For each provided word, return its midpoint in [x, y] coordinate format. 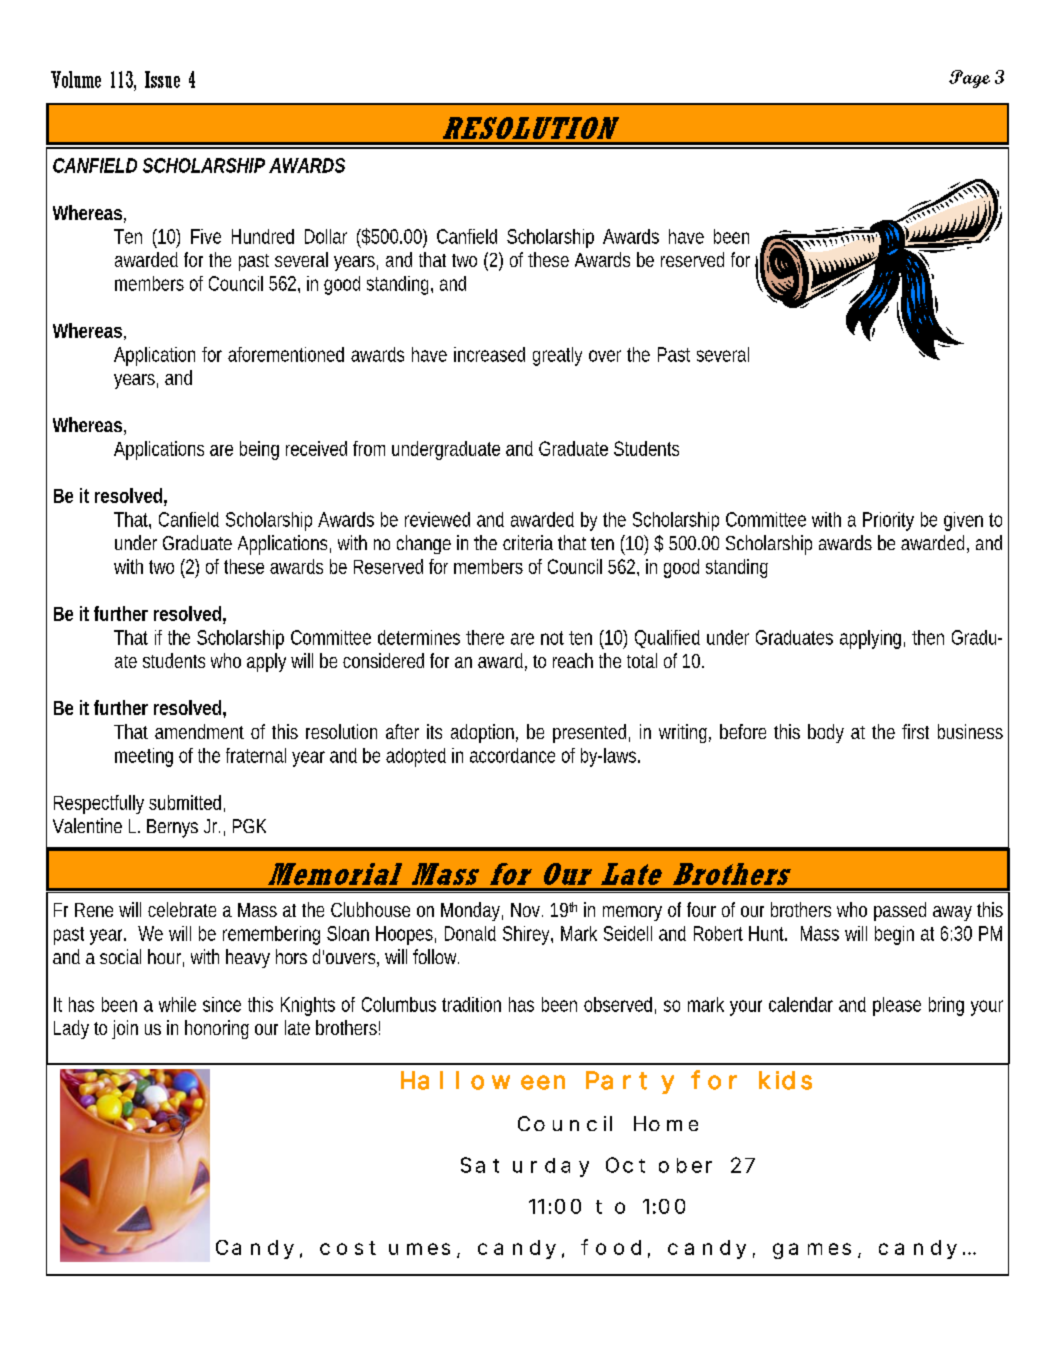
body [826, 733]
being [259, 450]
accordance [512, 755]
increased [489, 354]
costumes [385, 1248]
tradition [471, 1004]
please [897, 1006]
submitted [187, 803]
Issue [162, 79]
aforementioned [286, 354]
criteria [528, 542]
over [605, 356]
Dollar [326, 236]
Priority [888, 521]
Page [969, 79]
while [177, 1004]
